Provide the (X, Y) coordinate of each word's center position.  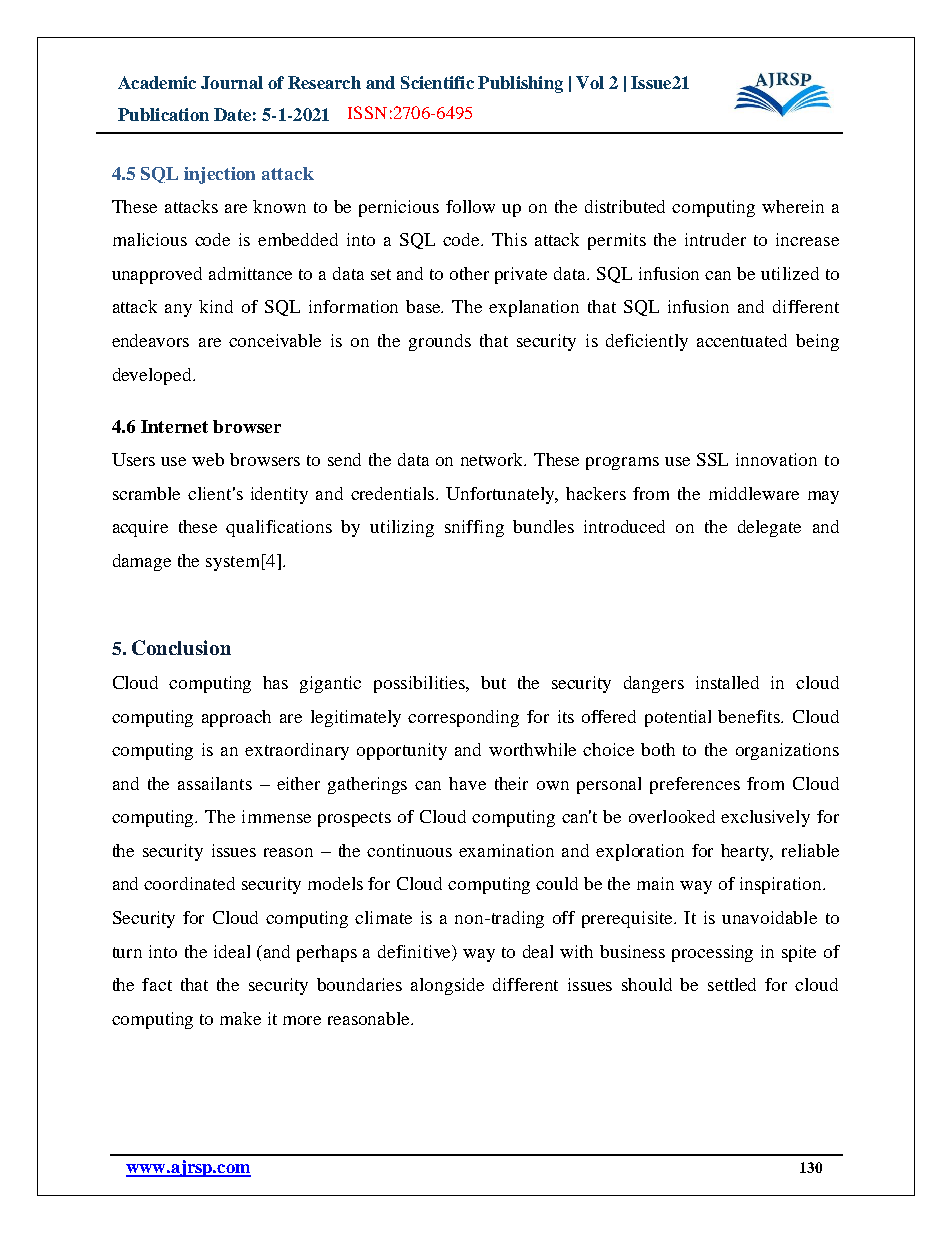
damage (142, 562)
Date (232, 114)
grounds (440, 342)
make (240, 1018)
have (467, 783)
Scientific (437, 82)
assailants (215, 783)
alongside (447, 986)
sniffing (474, 528)
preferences (695, 785)
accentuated (742, 340)
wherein (793, 206)
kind (216, 306)
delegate (769, 528)
